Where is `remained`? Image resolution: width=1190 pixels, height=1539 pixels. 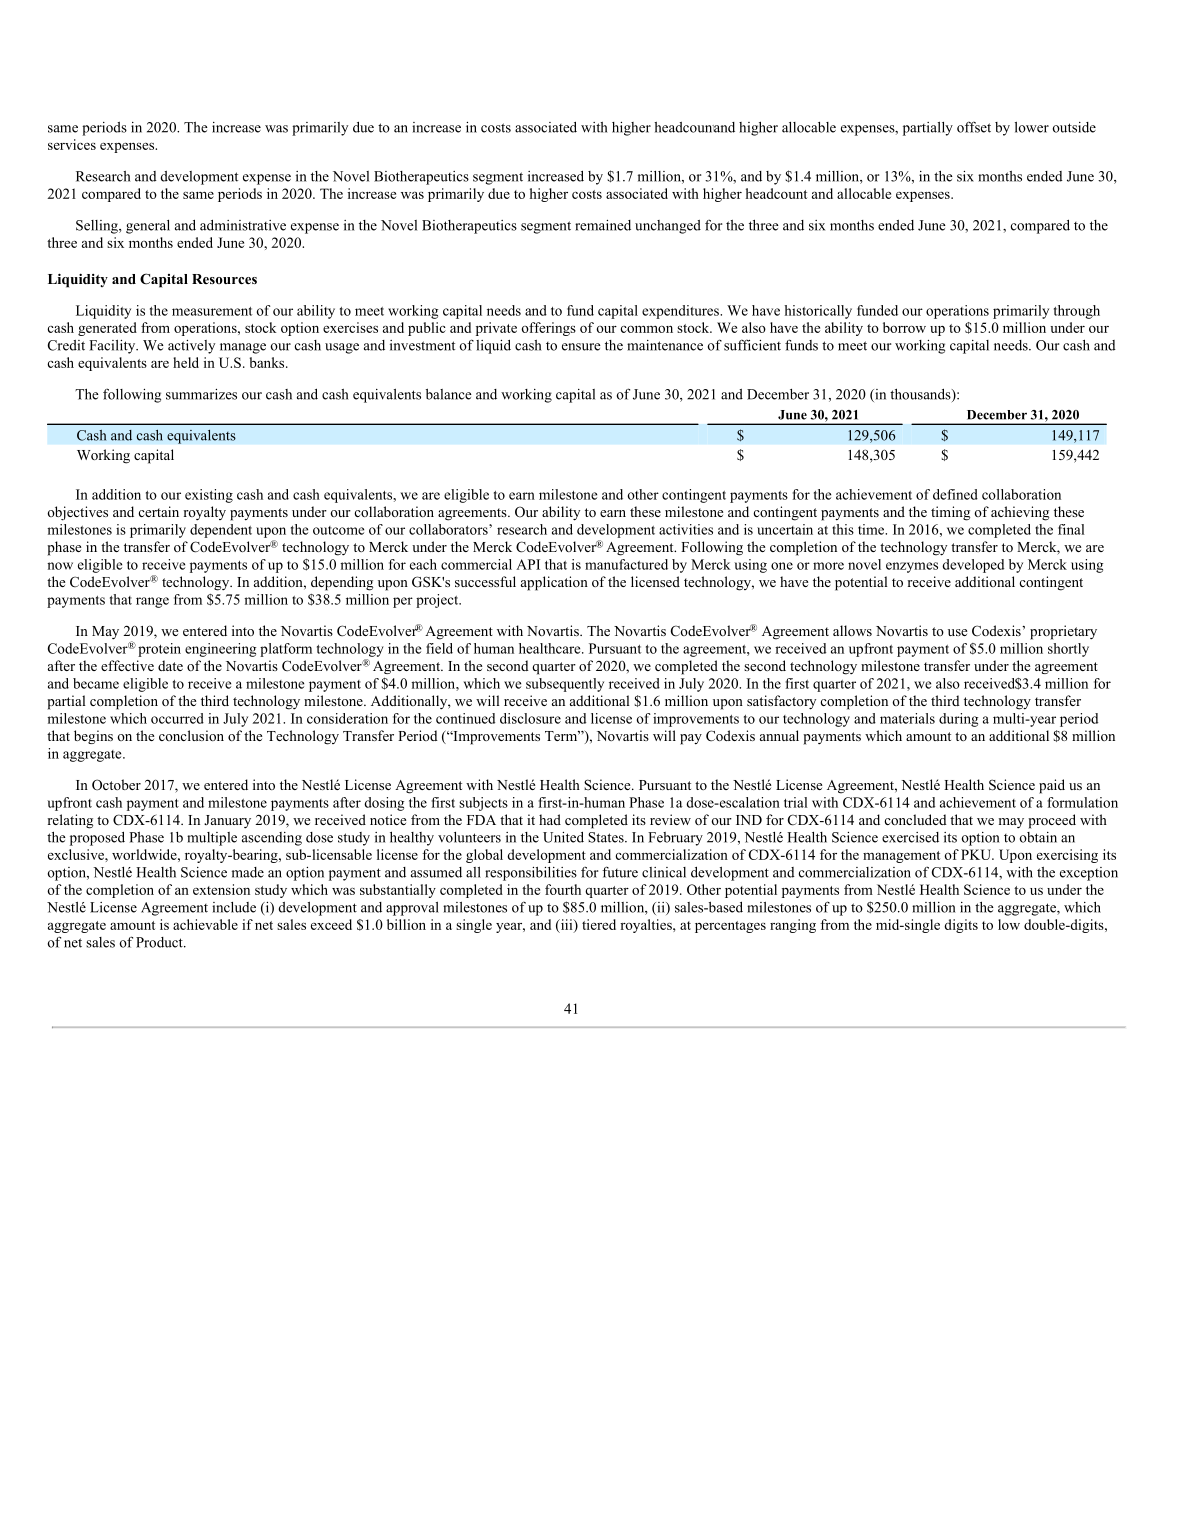 remained is located at coordinates (603, 225).
